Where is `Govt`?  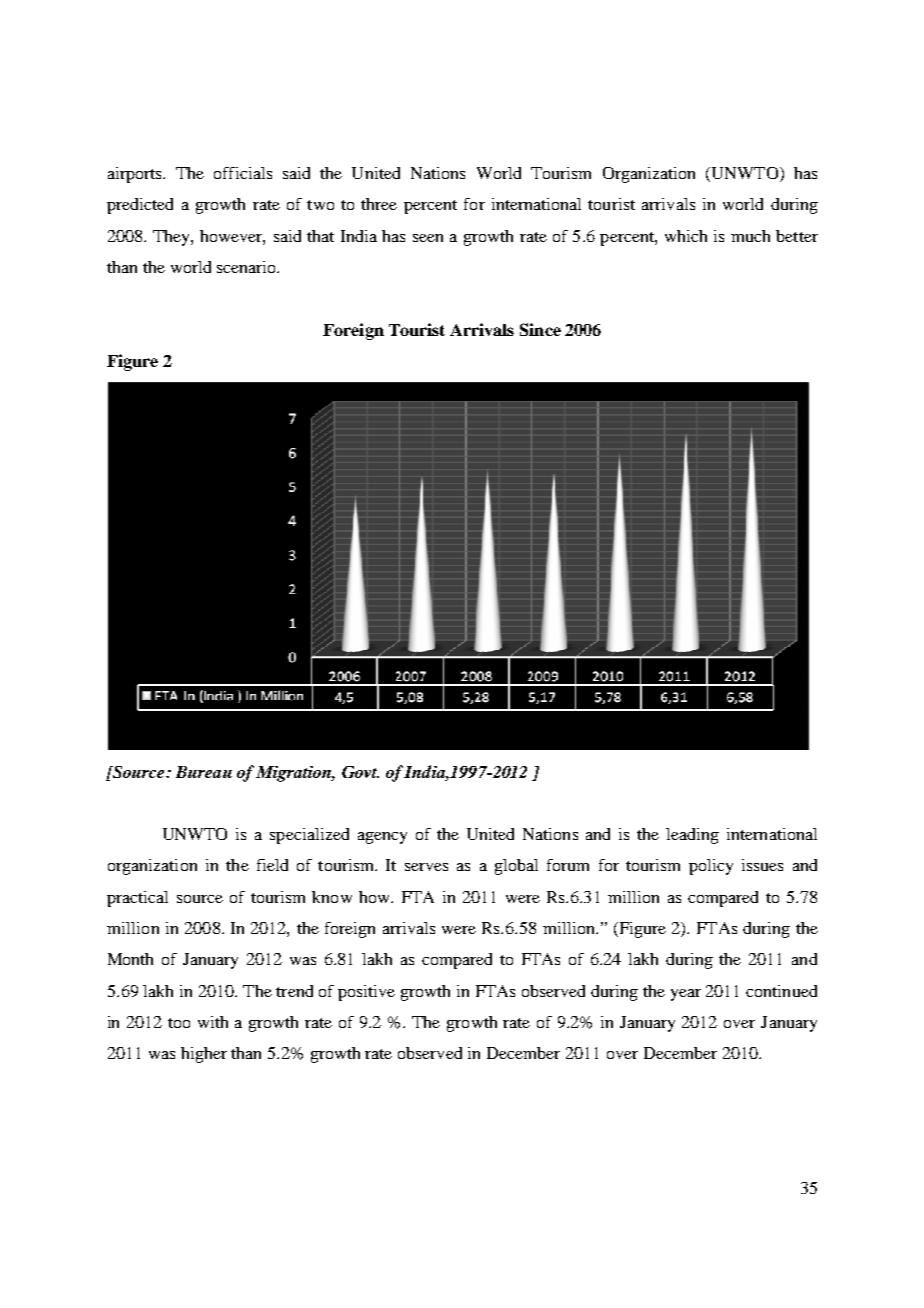
Govt is located at coordinates (360, 772).
